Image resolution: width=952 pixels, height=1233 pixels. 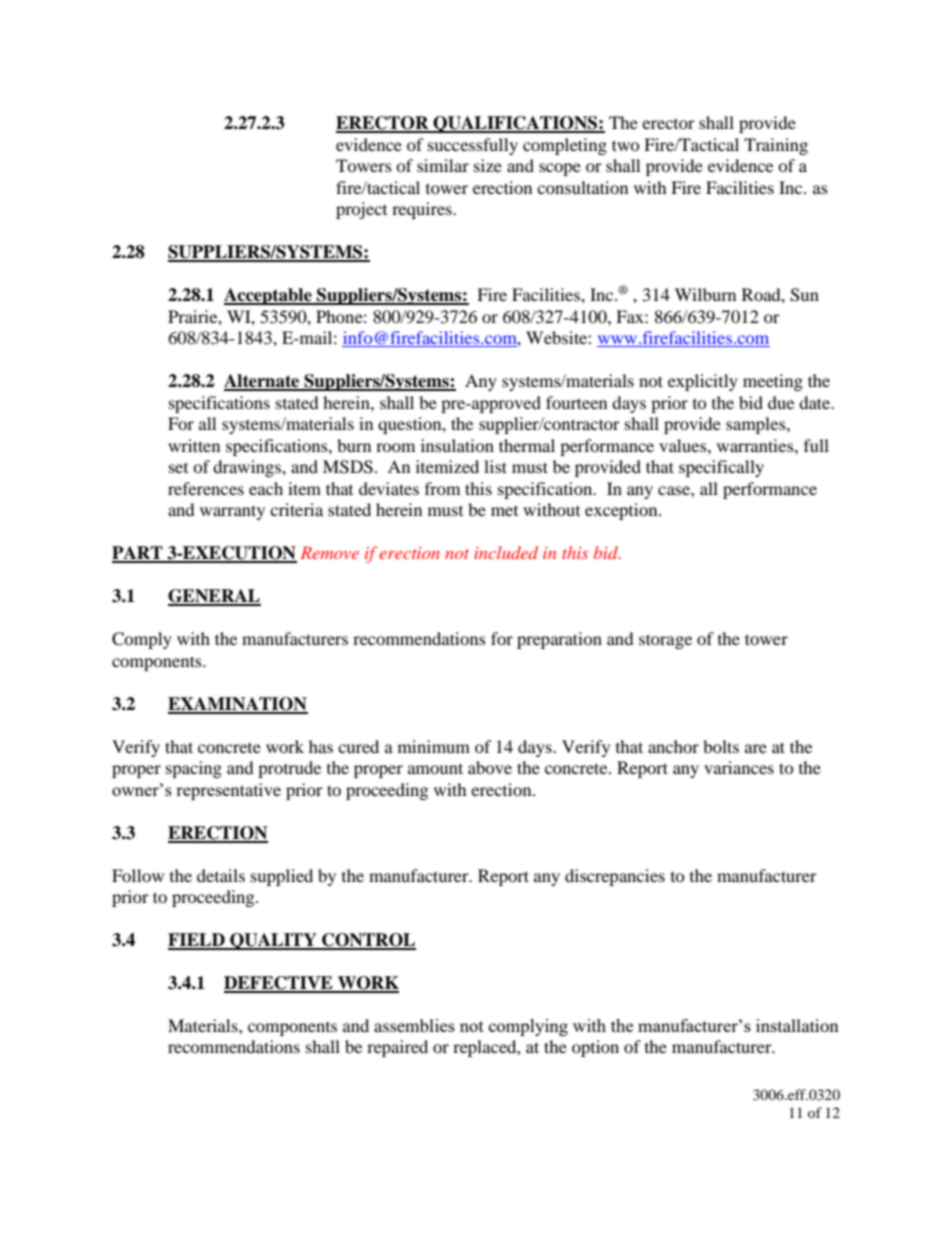 What do you see at coordinates (488, 165) in the screenshot?
I see `size` at bounding box center [488, 165].
